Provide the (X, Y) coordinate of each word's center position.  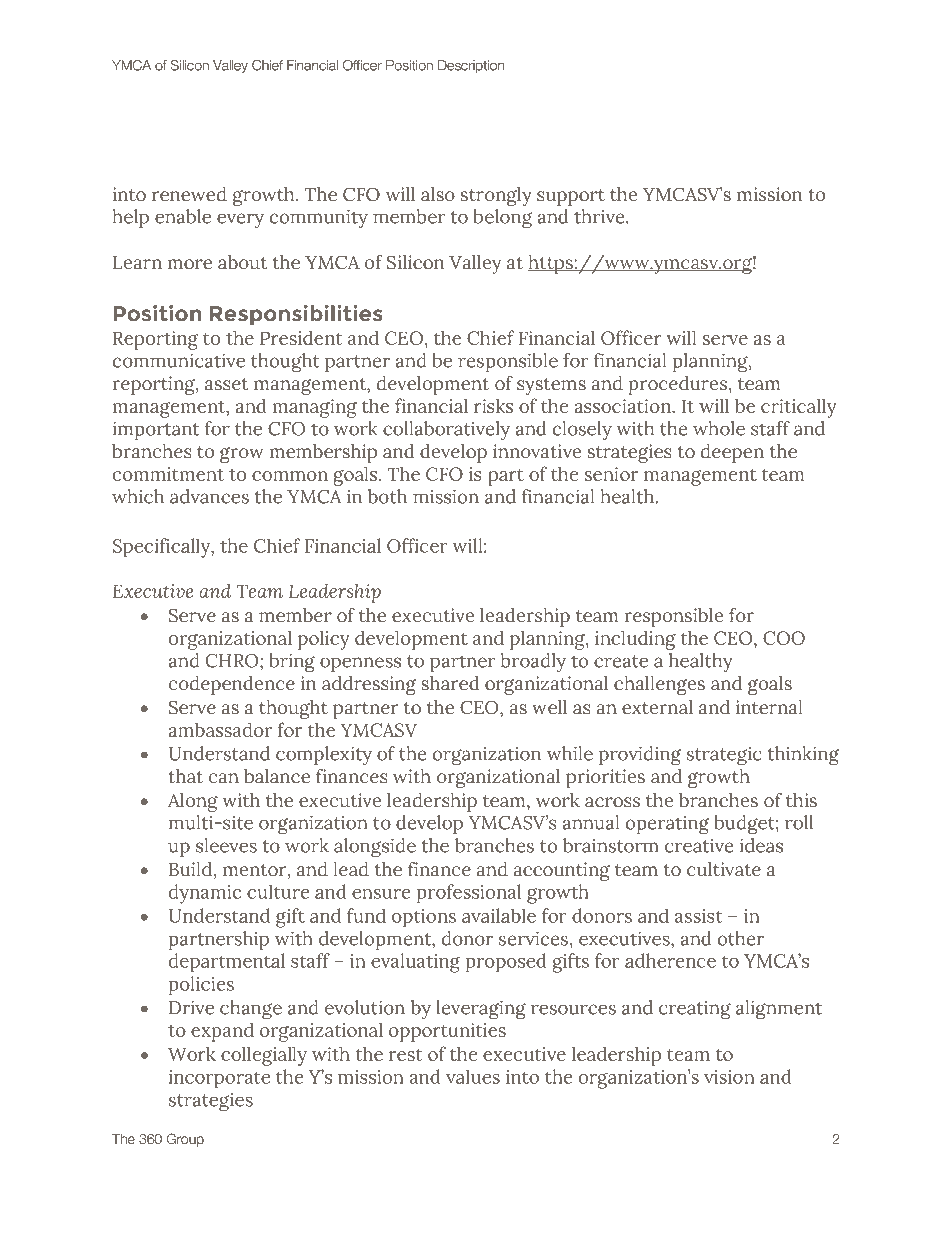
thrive (600, 216)
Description (471, 66)
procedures (679, 385)
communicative (179, 360)
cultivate (724, 869)
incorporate (219, 1079)
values (473, 1076)
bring (292, 663)
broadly (533, 663)
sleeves (226, 845)
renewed (189, 194)
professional (468, 894)
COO (784, 638)
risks (493, 406)
